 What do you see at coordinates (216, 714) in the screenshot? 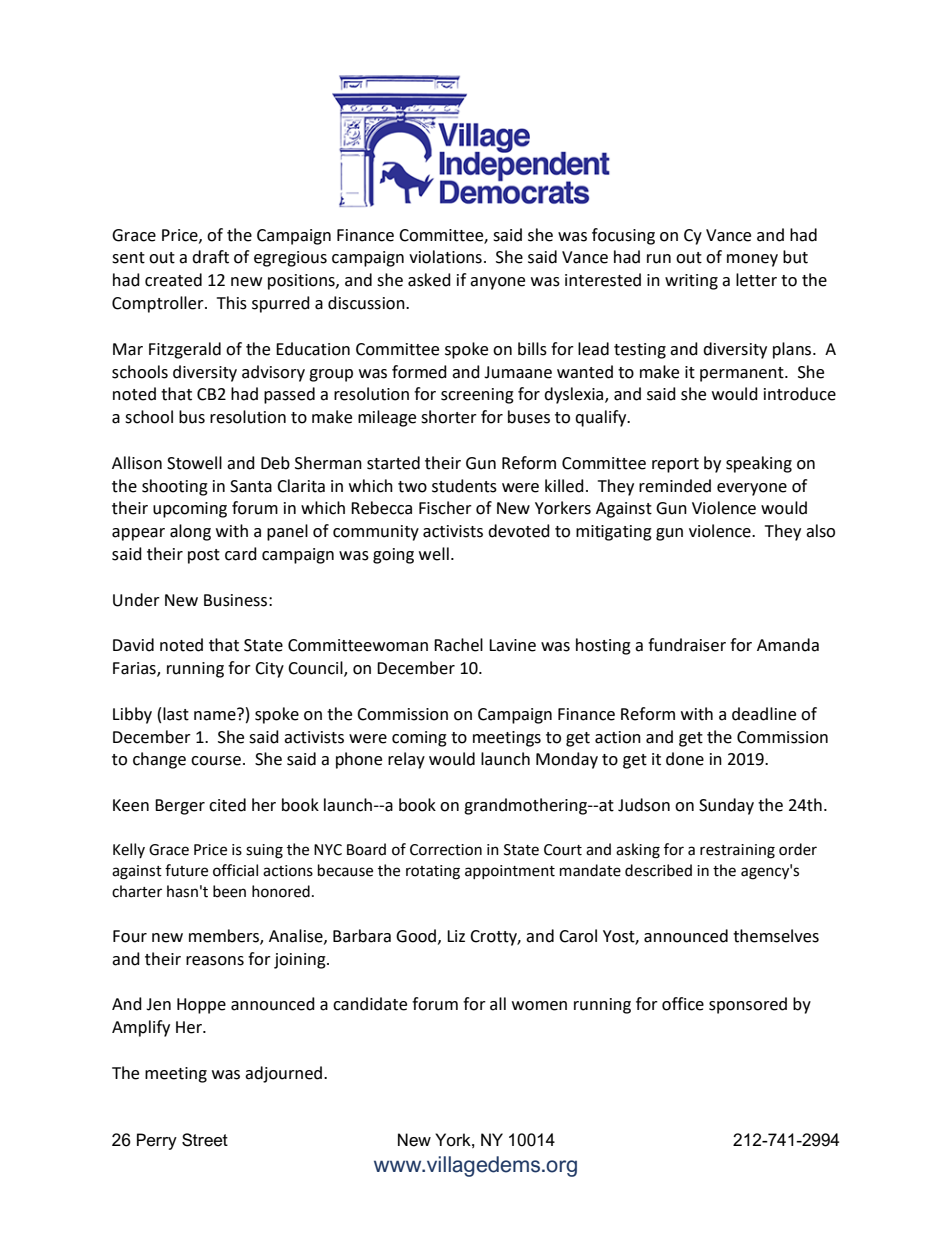
I see `name` at bounding box center [216, 714].
